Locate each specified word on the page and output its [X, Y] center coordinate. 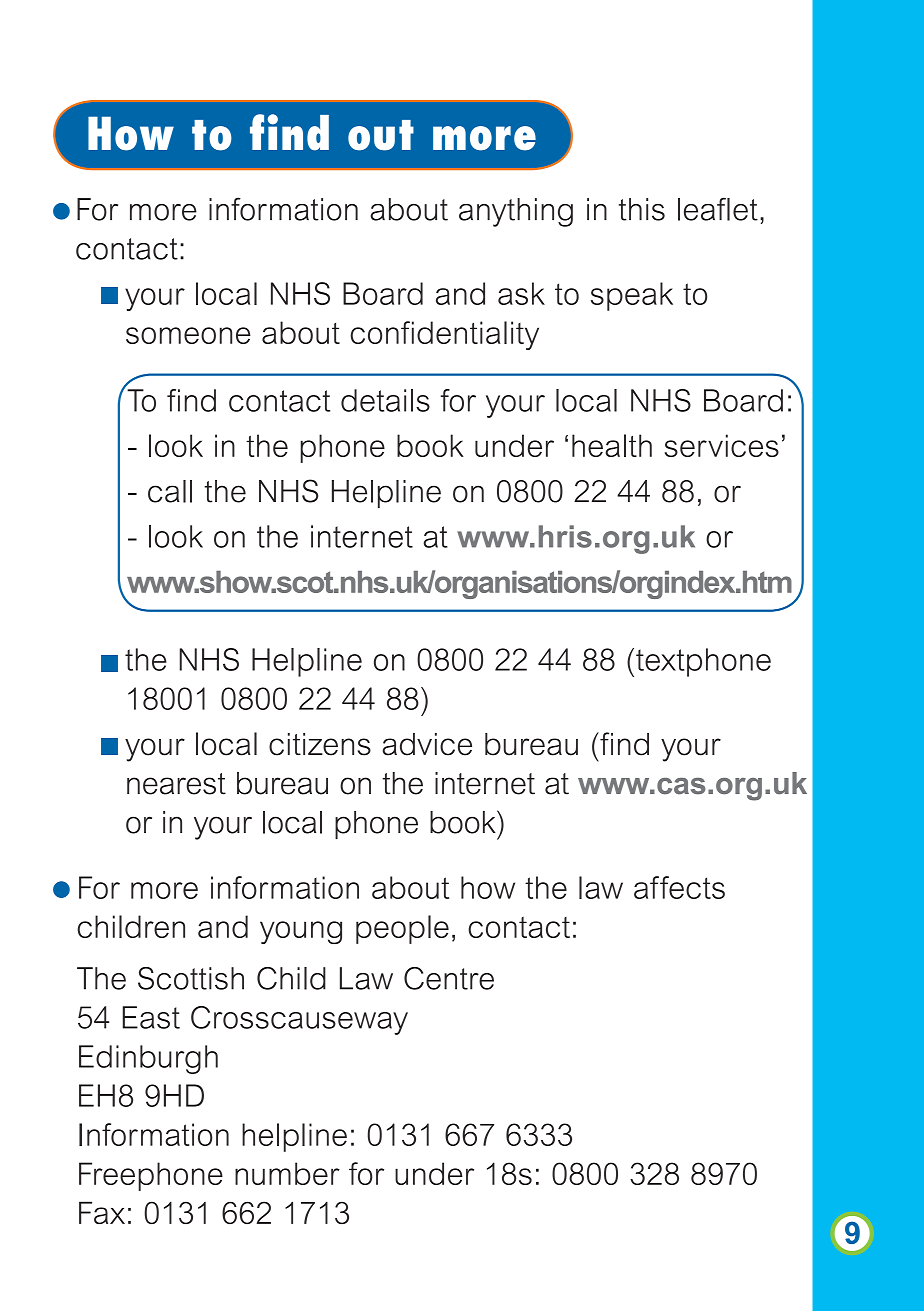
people [402, 929]
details [385, 400]
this [642, 209]
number [287, 1173]
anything [516, 212]
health [612, 445]
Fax [102, 1212]
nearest [176, 784]
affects [679, 887]
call [170, 491]
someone [188, 335]
